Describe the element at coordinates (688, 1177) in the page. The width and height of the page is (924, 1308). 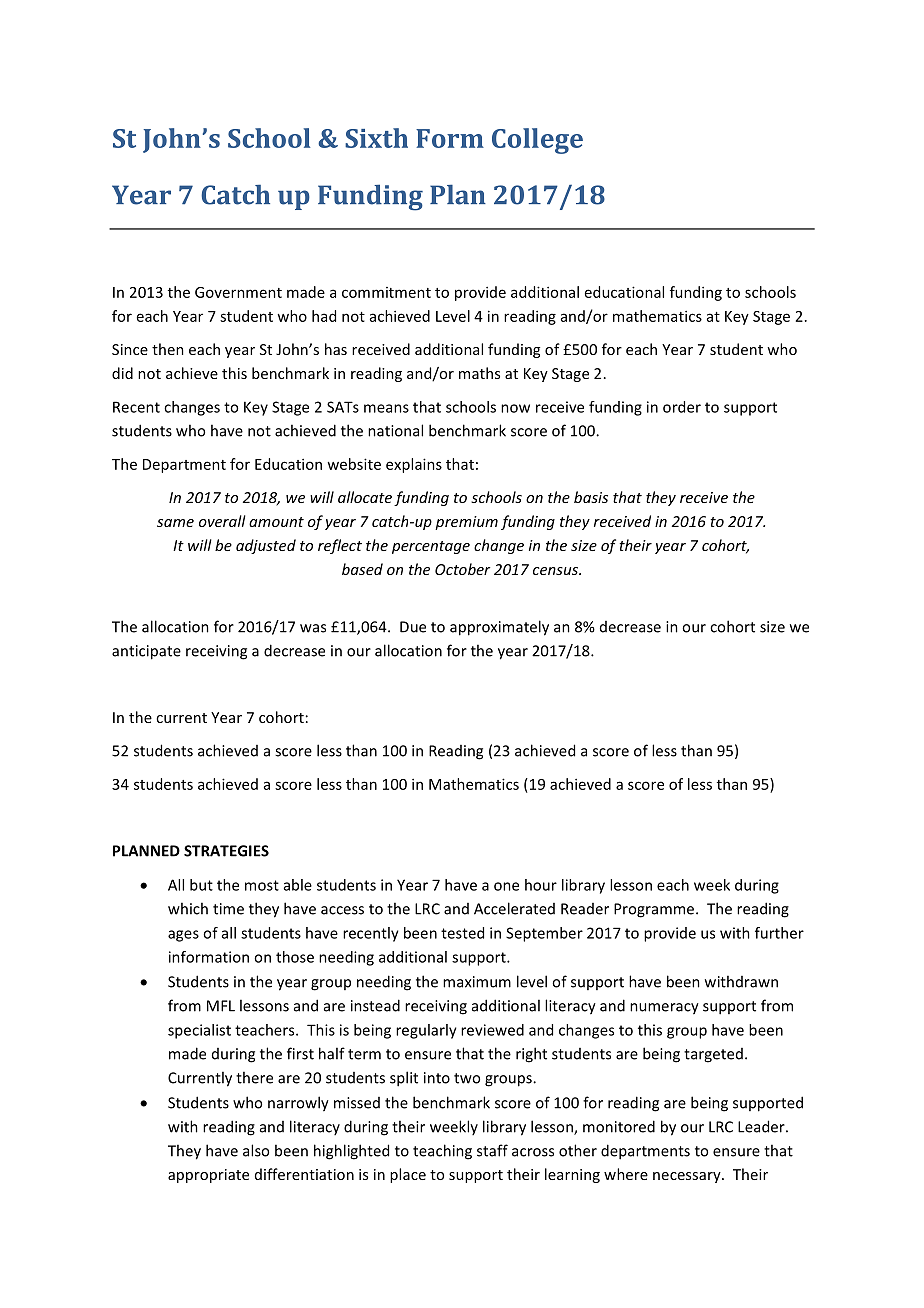
I see `necessary` at that location.
